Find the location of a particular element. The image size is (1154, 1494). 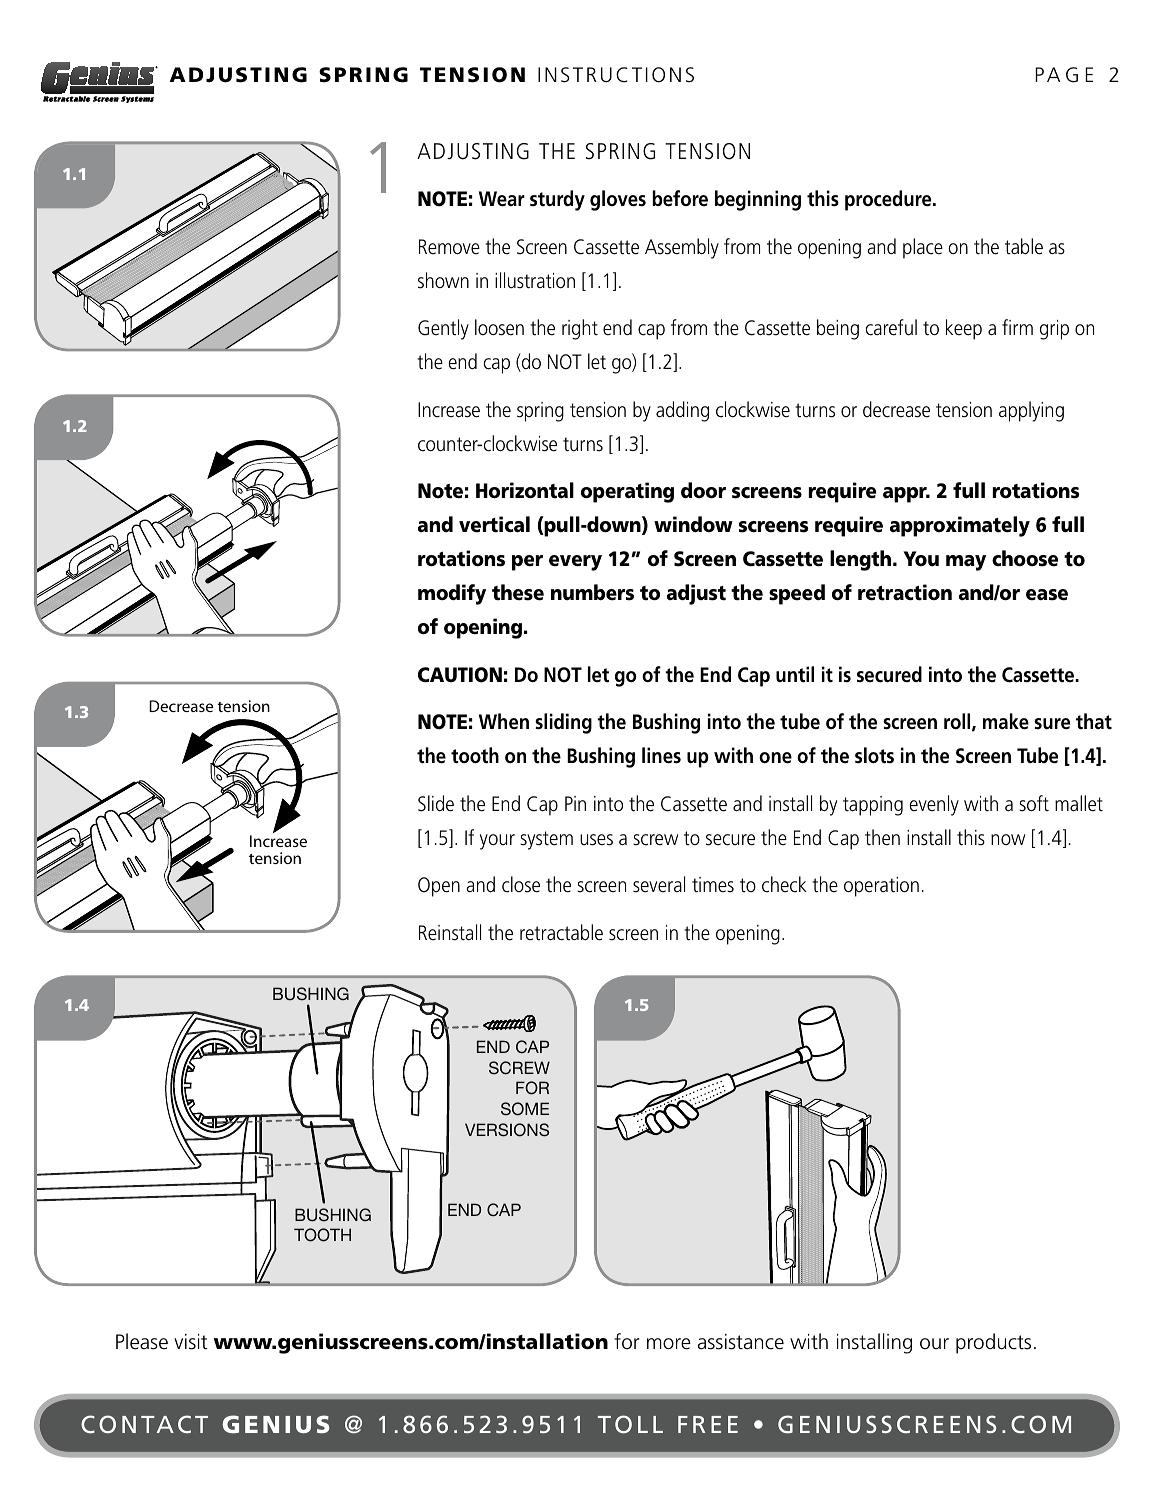

visit is located at coordinates (191, 1342).
